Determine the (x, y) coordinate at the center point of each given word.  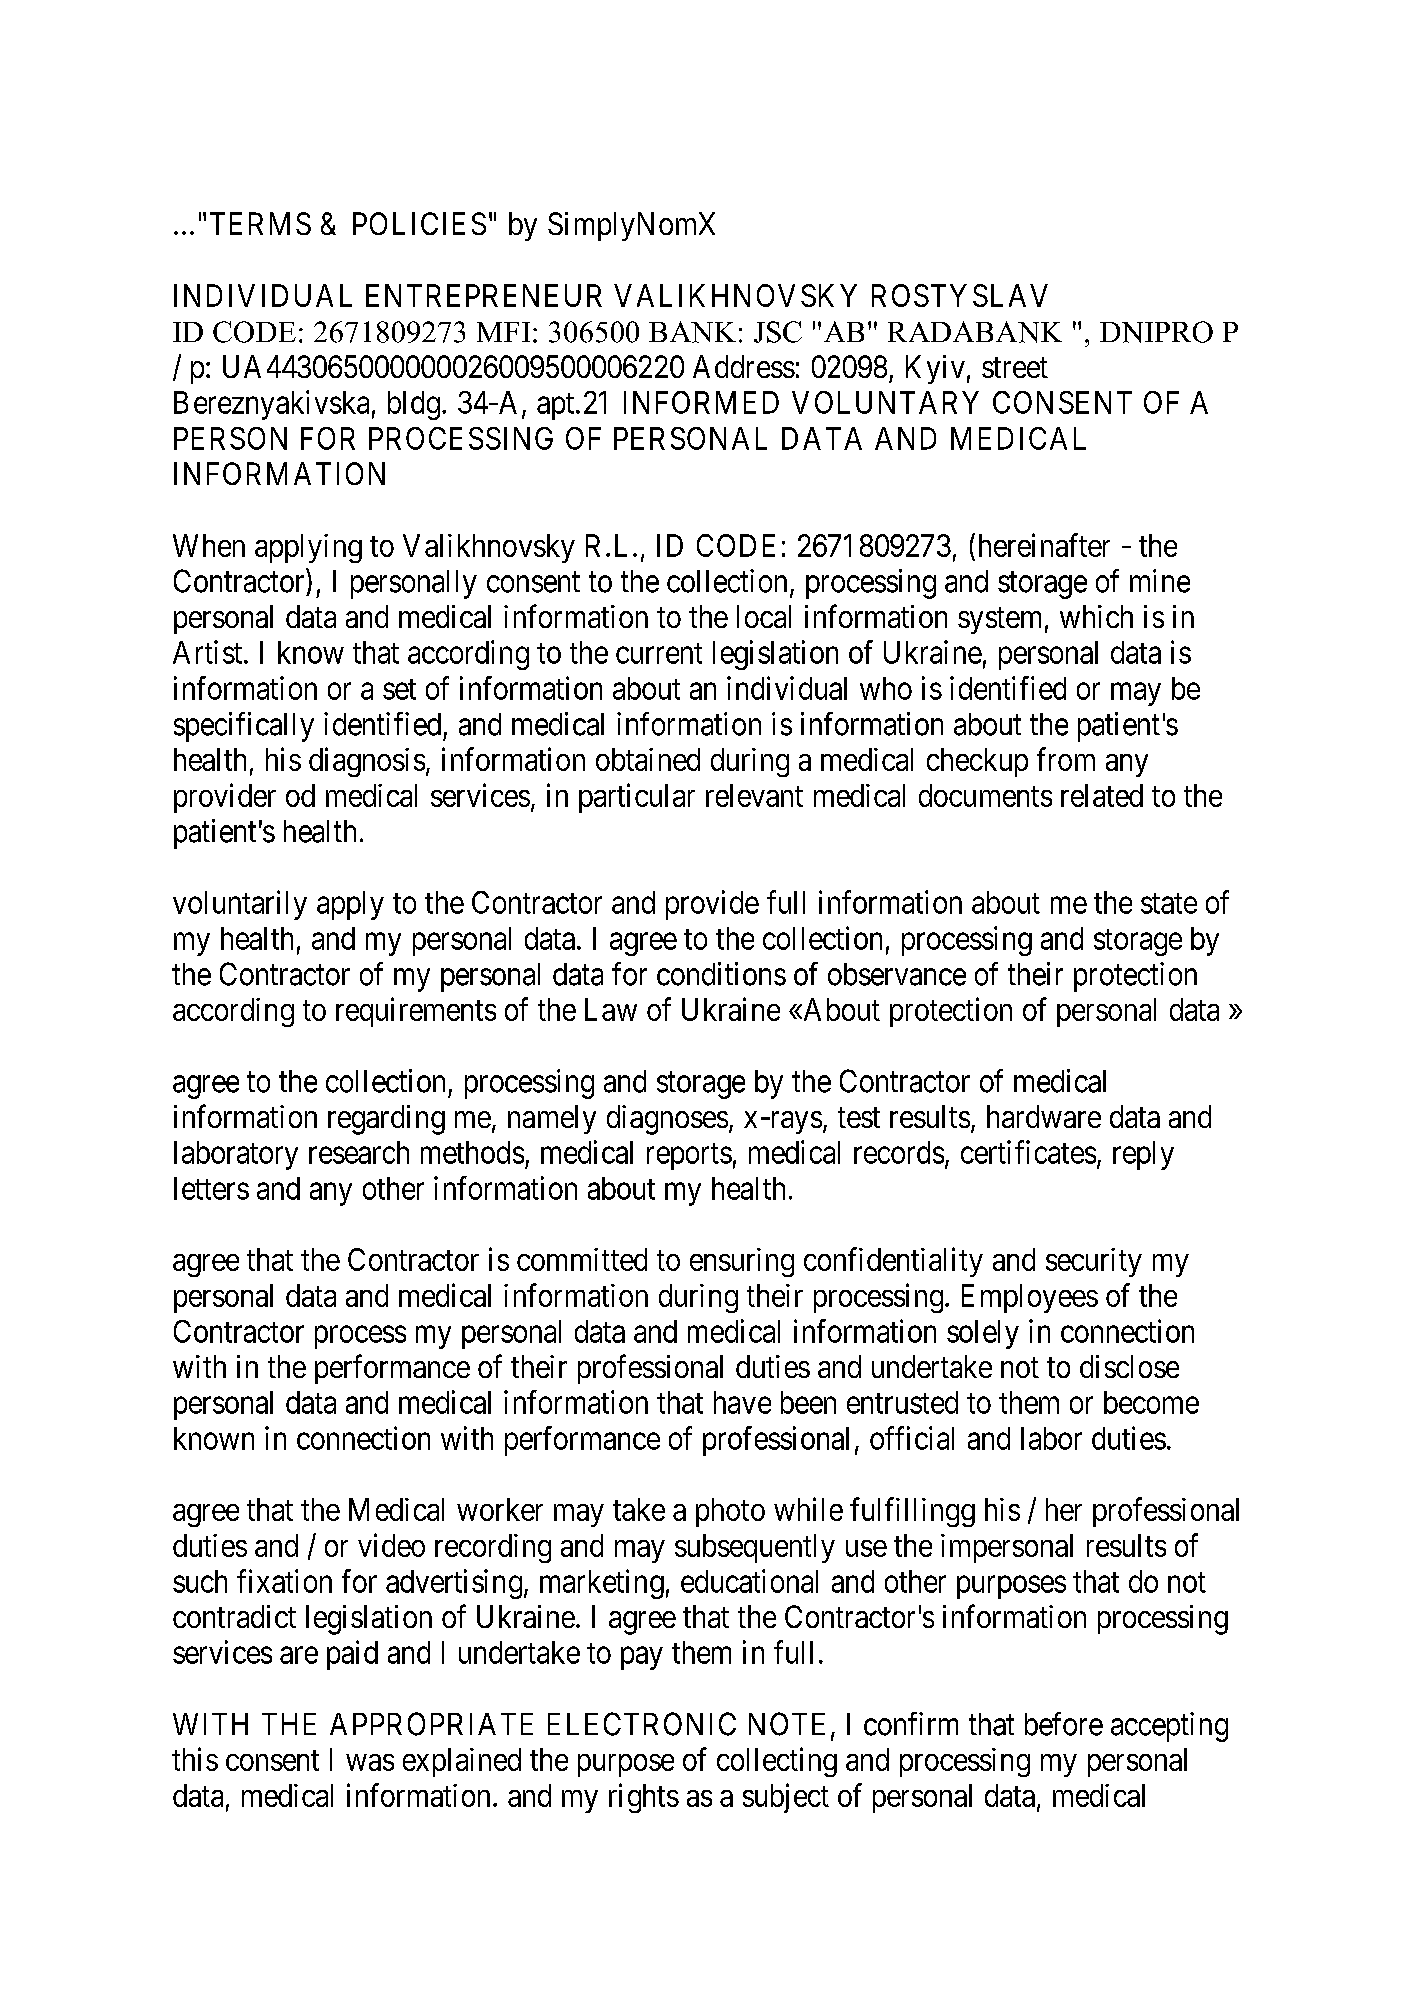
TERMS (260, 223)
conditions (721, 974)
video (391, 1545)
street (1015, 368)
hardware (1044, 1116)
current (659, 653)
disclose (1129, 1366)
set (399, 689)
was (370, 1762)
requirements (416, 1012)
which (1096, 616)
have (742, 1402)
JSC (778, 332)
